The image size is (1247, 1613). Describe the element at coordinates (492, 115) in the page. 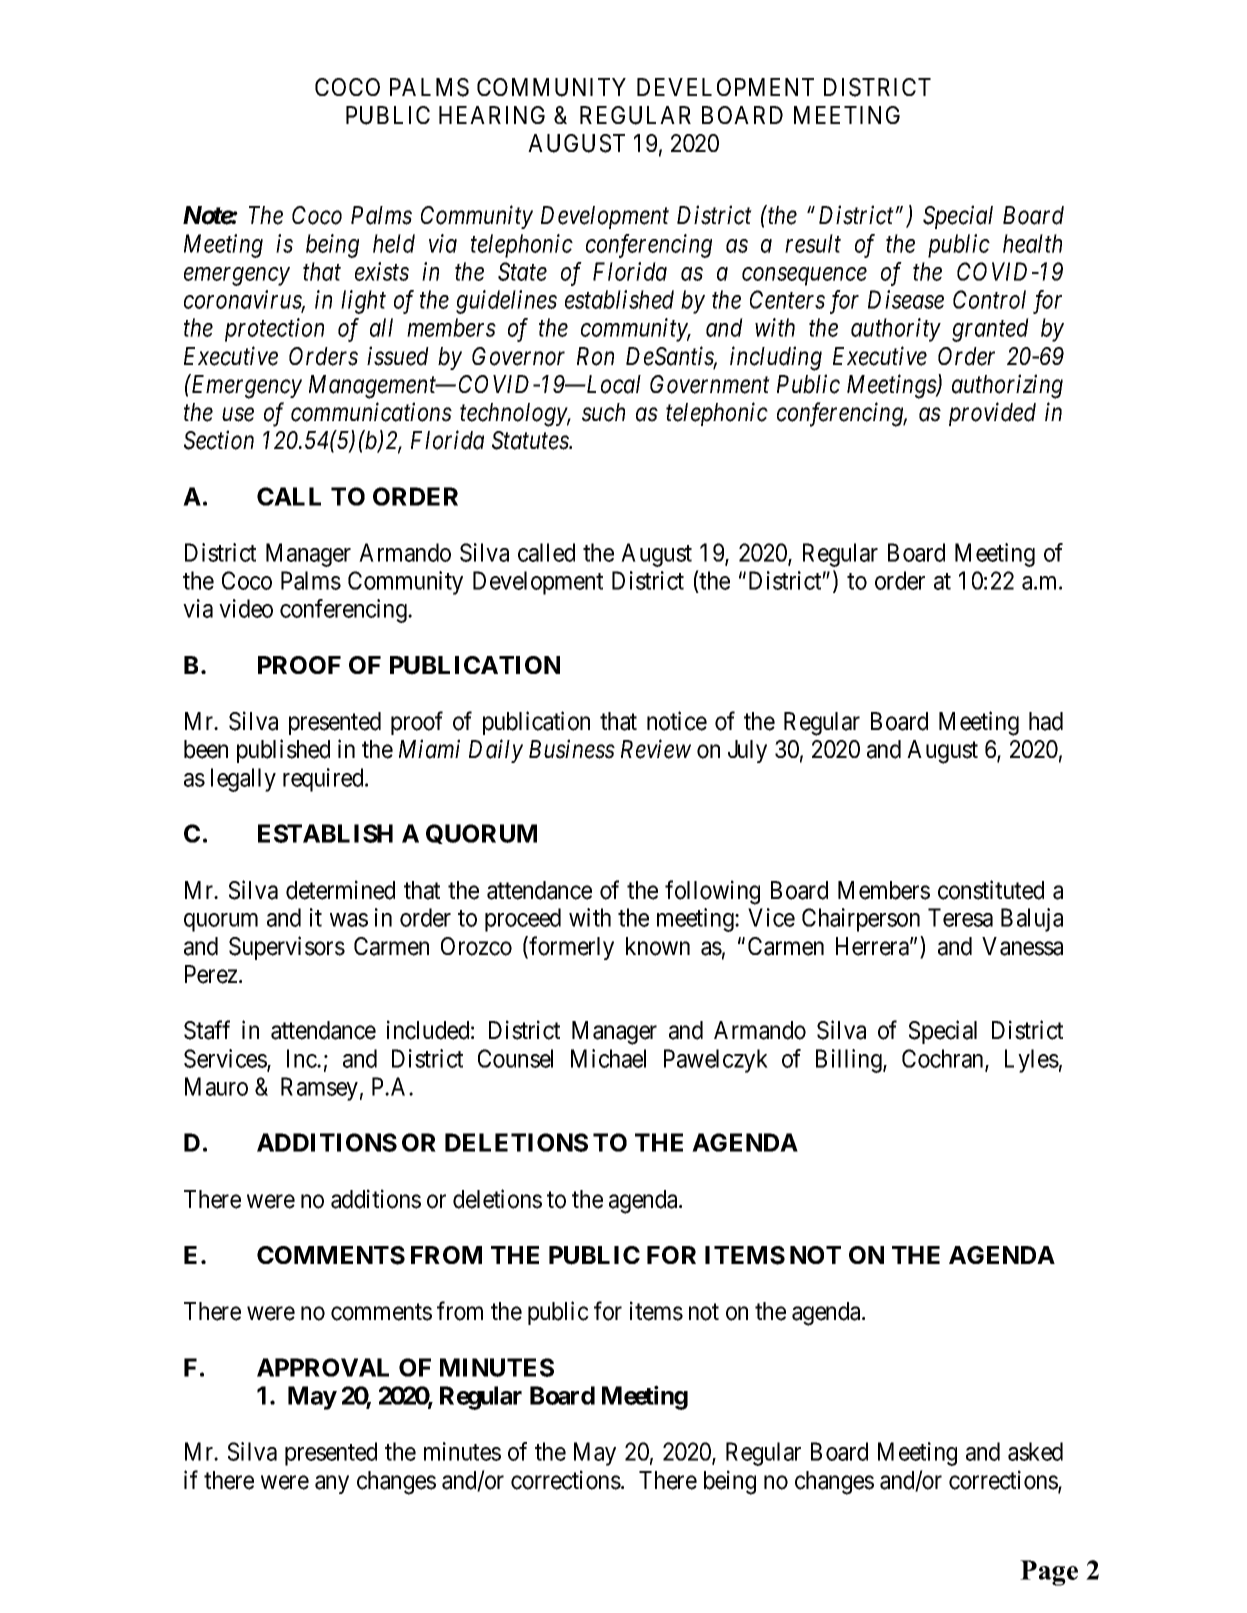

I see `HEARING` at that location.
